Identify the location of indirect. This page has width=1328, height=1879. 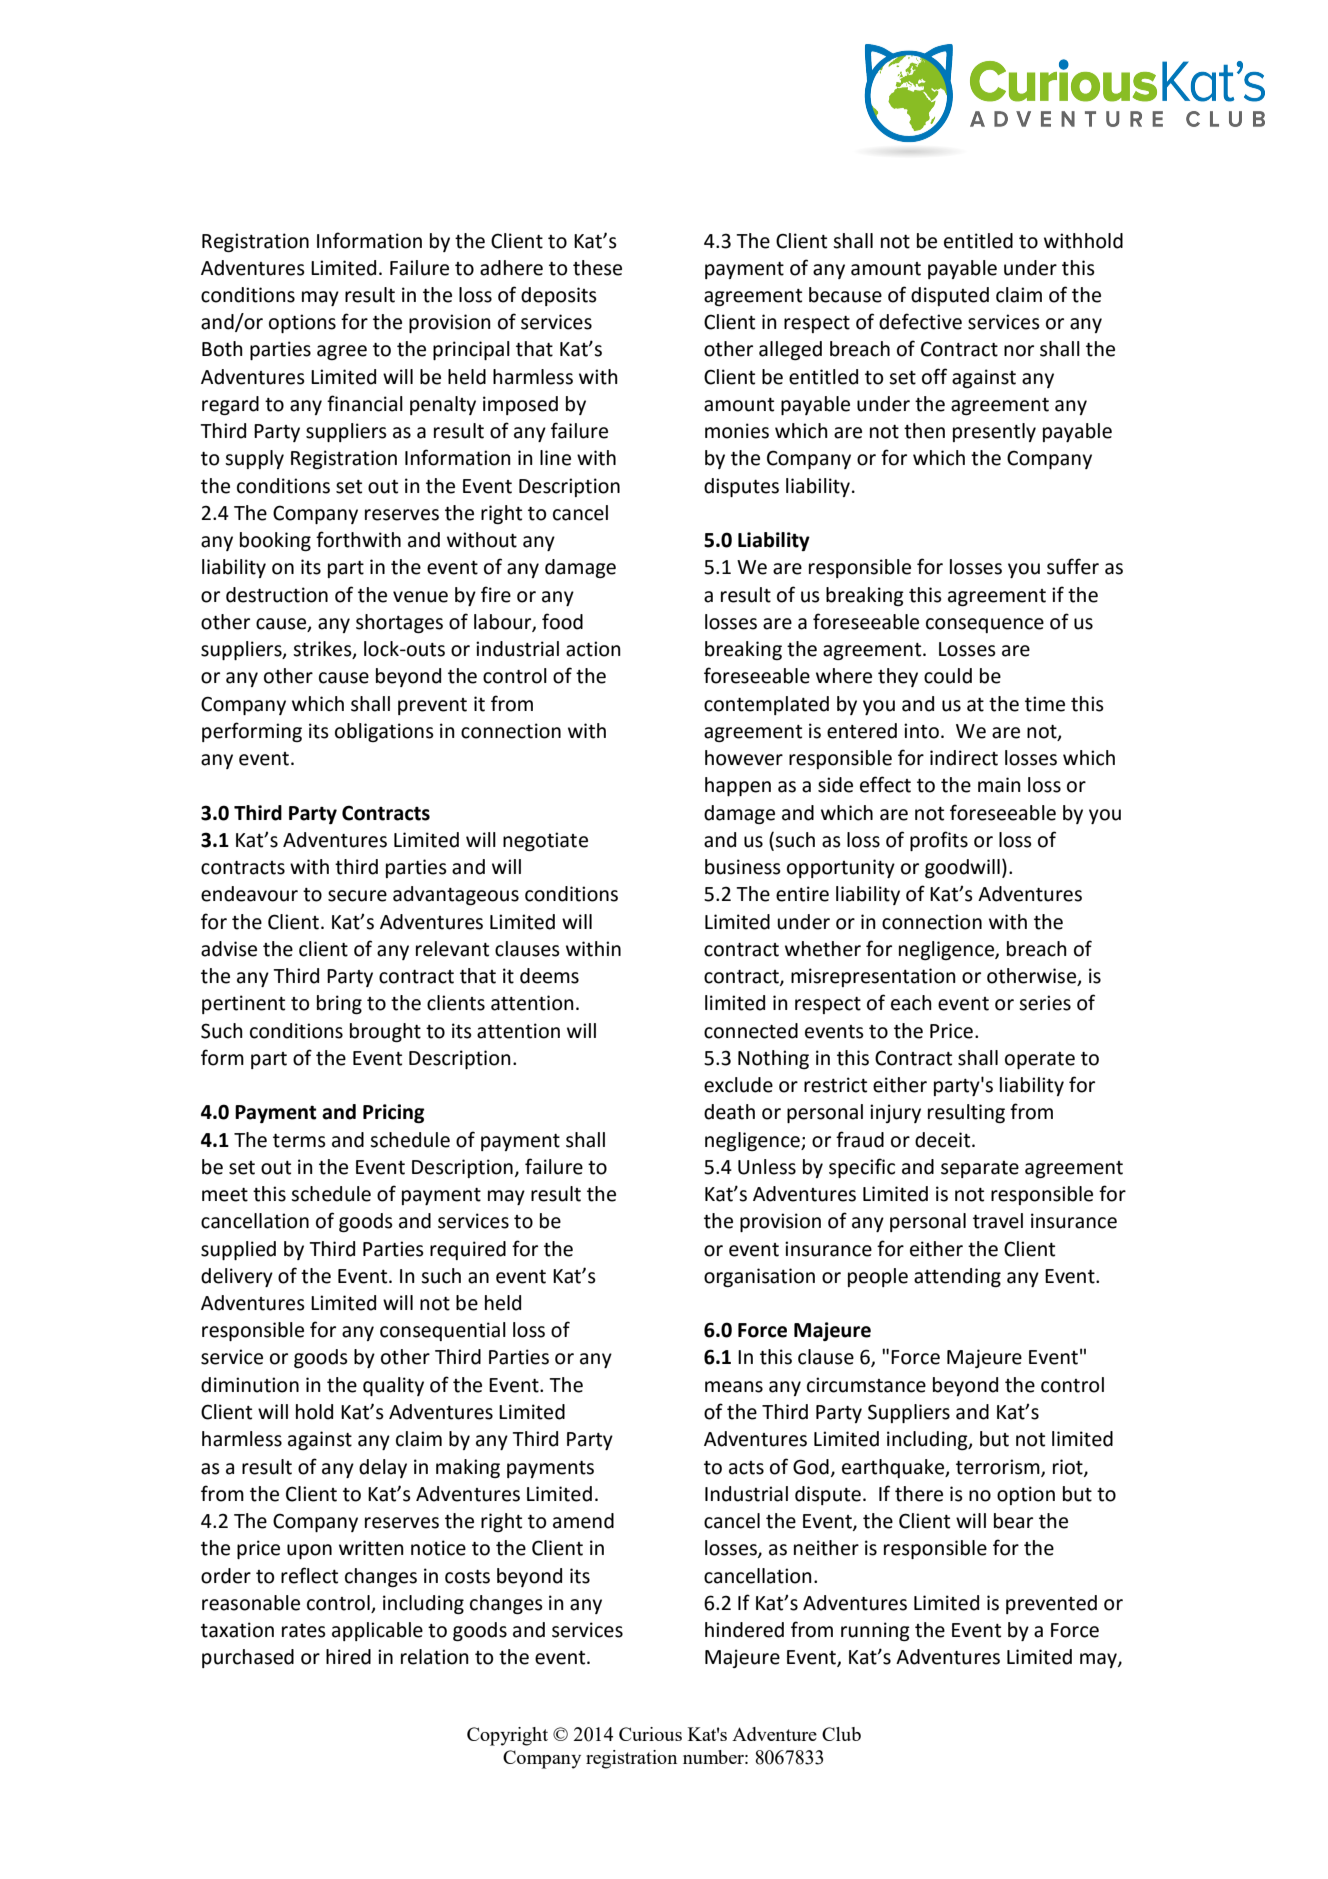
(964, 758).
